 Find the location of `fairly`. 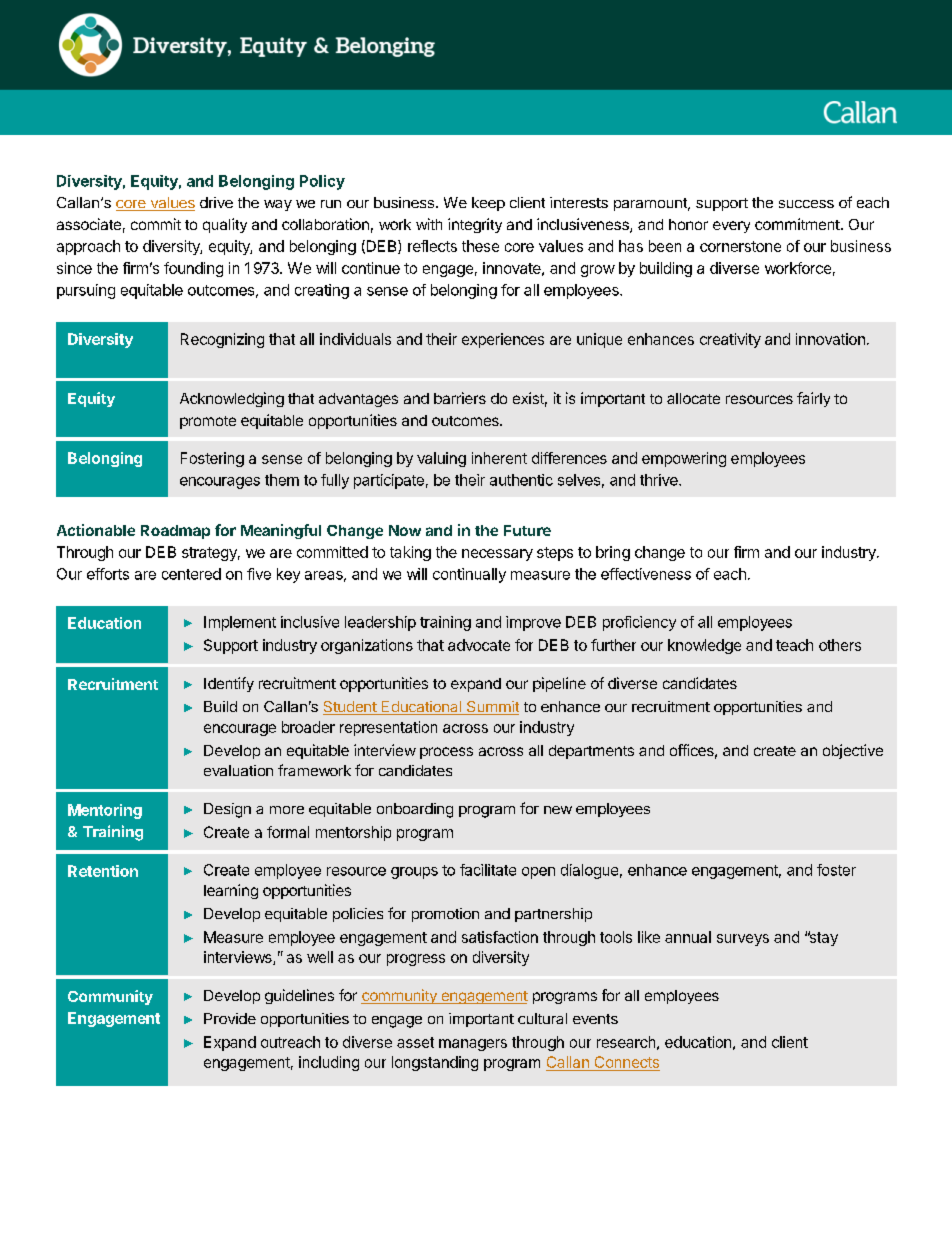

fairly is located at coordinates (813, 399).
